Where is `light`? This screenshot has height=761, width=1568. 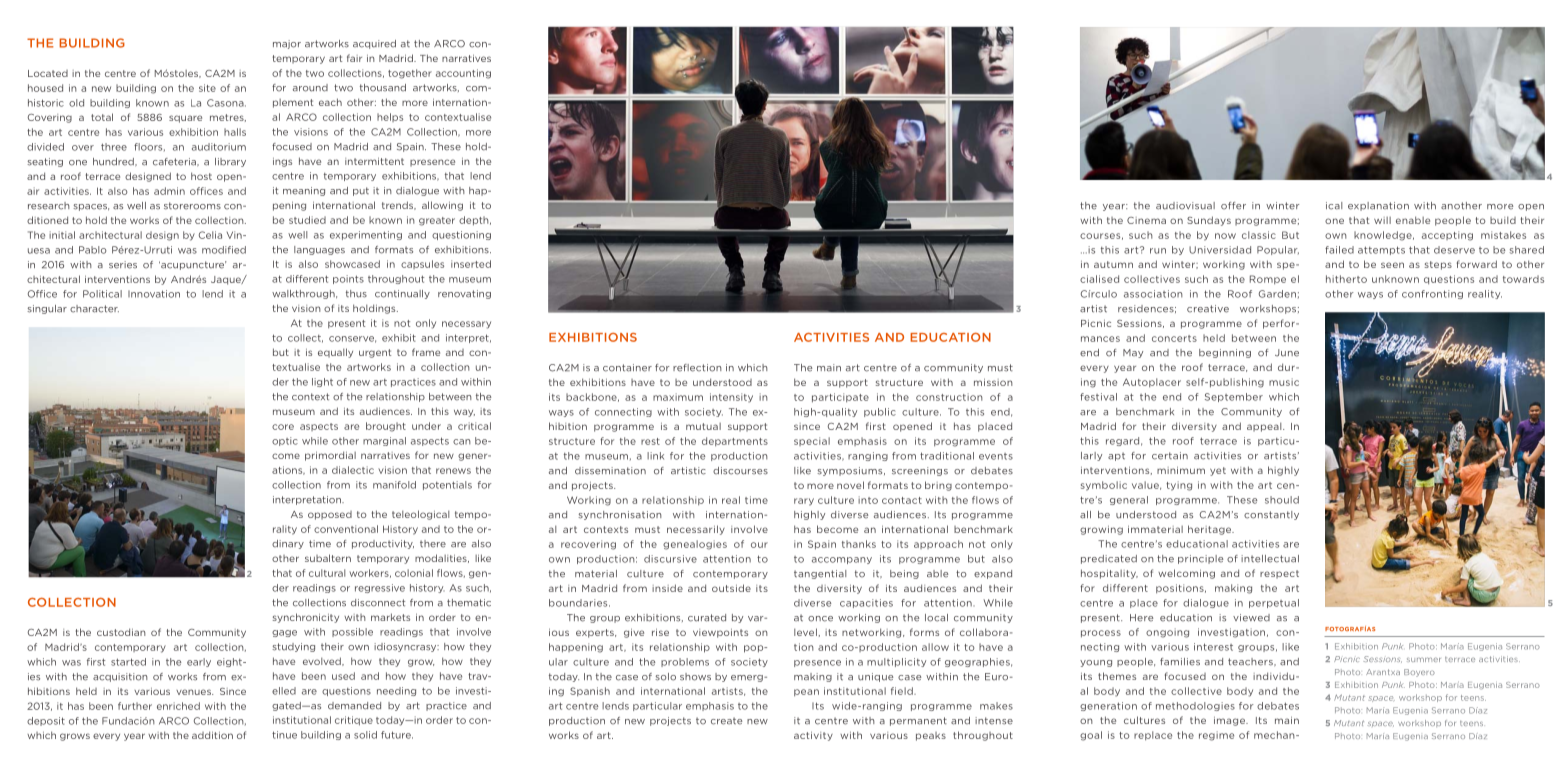
light is located at coordinates (322, 382).
